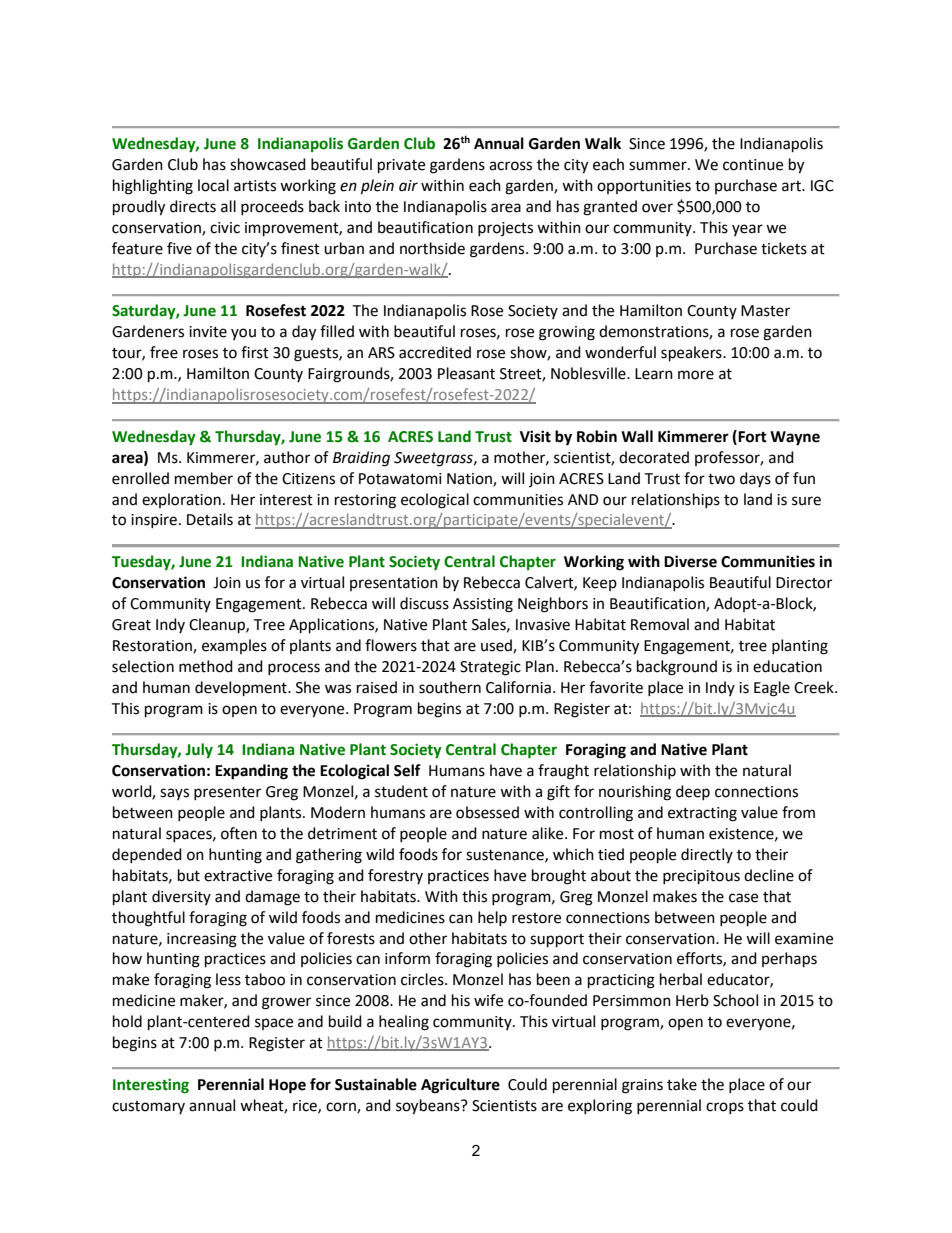 The image size is (952, 1233). Describe the element at coordinates (487, 812) in the screenshot. I see `obsessed` at that location.
